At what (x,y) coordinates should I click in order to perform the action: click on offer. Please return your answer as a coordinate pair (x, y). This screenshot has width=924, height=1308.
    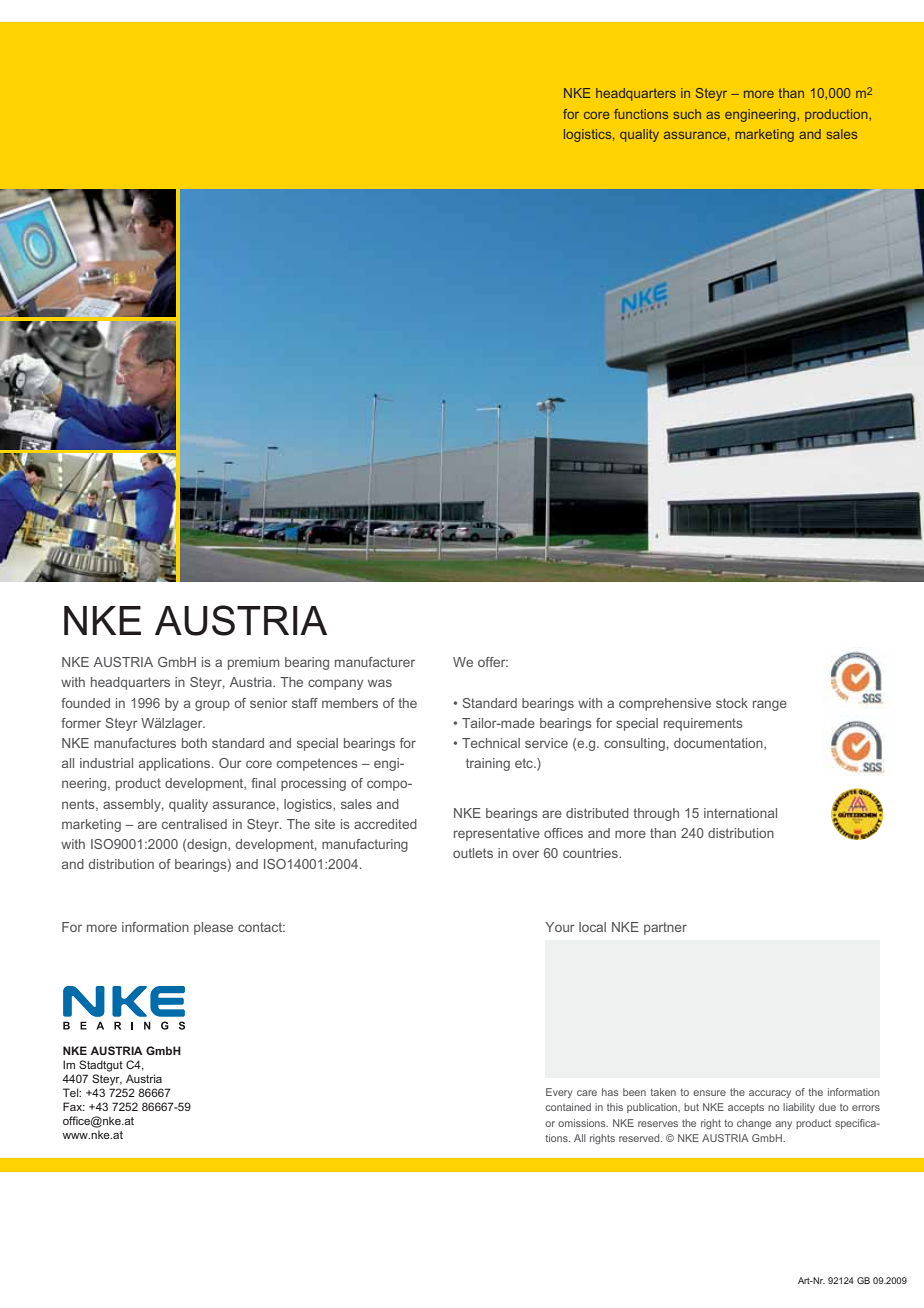
    Looking at the image, I should click on (493, 662).
